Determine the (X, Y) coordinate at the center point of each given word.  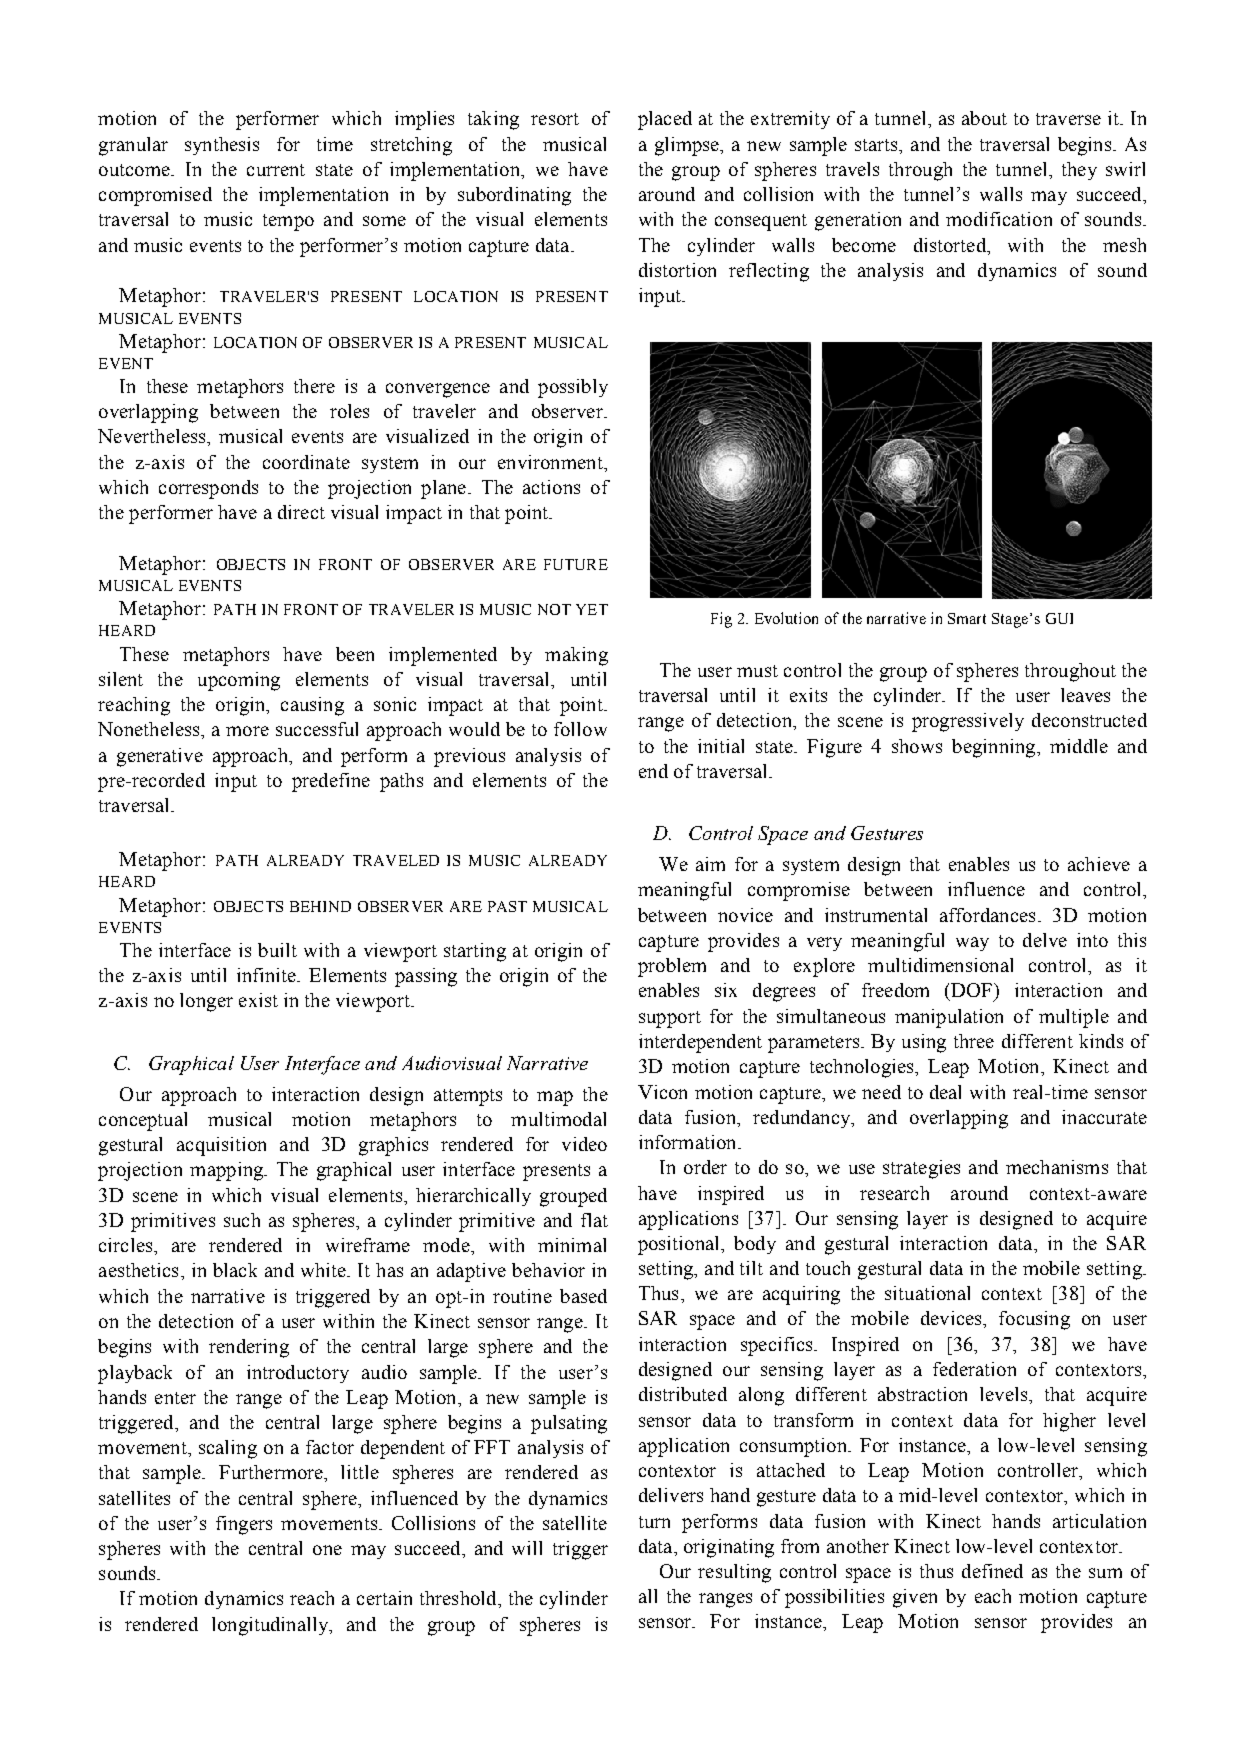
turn (654, 1522)
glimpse (688, 146)
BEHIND (320, 906)
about (984, 118)
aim (710, 864)
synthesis (222, 146)
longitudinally (271, 1626)
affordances (987, 915)
